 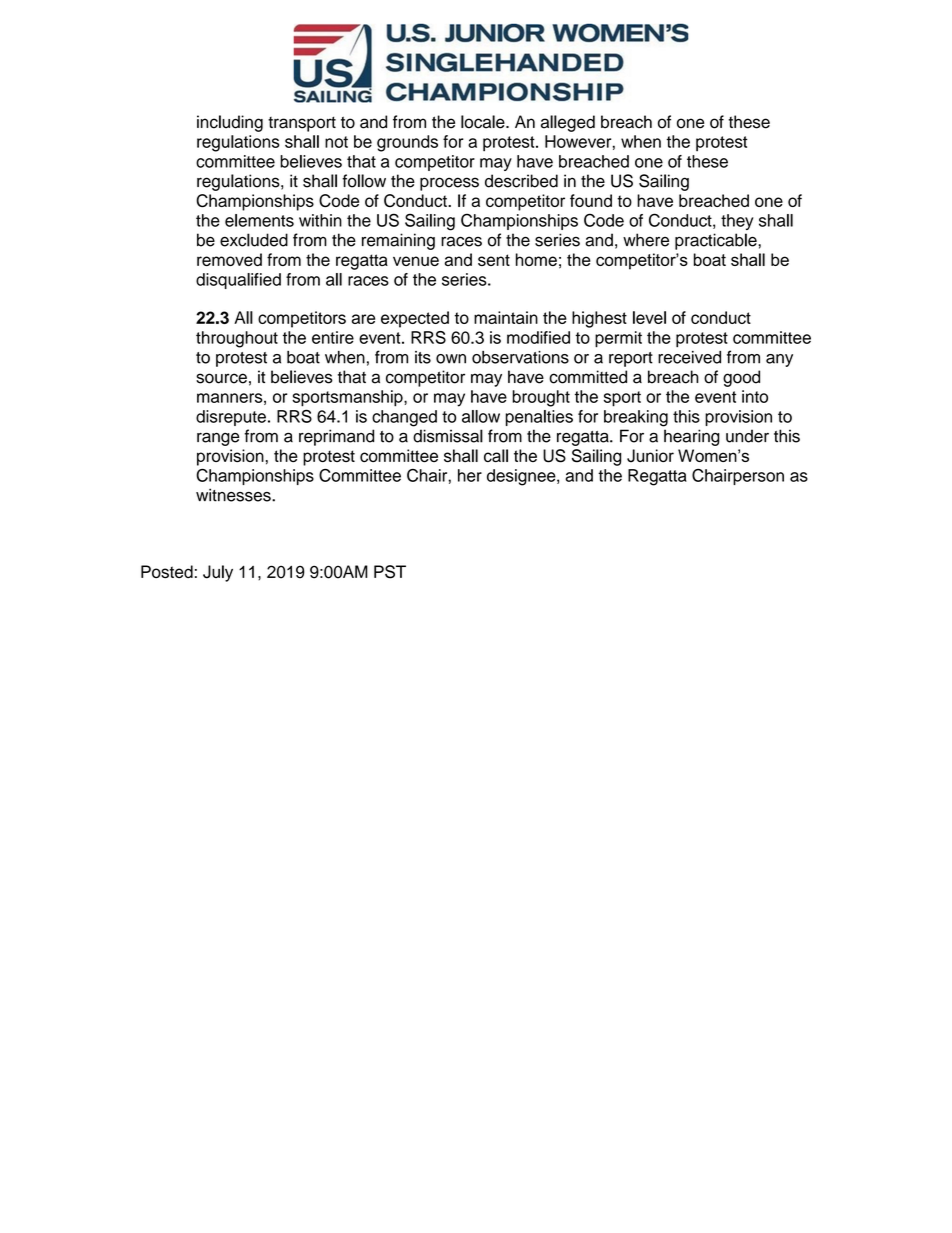 I want to click on received, so click(x=689, y=357).
